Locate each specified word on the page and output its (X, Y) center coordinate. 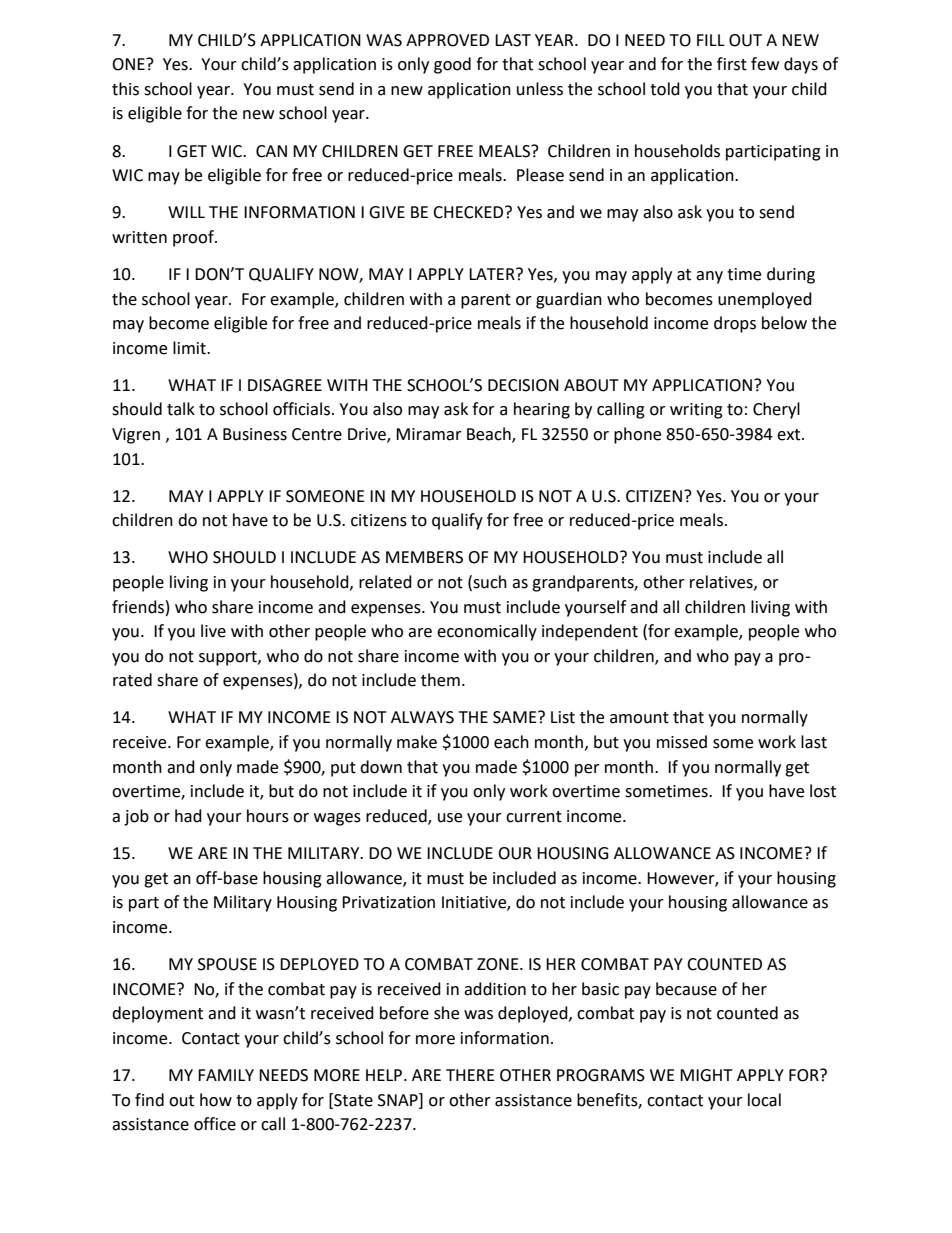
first (732, 64)
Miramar (429, 434)
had (188, 816)
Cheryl (776, 410)
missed (682, 742)
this (125, 89)
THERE (470, 1075)
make (417, 742)
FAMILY (226, 1075)
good (452, 65)
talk (181, 409)
